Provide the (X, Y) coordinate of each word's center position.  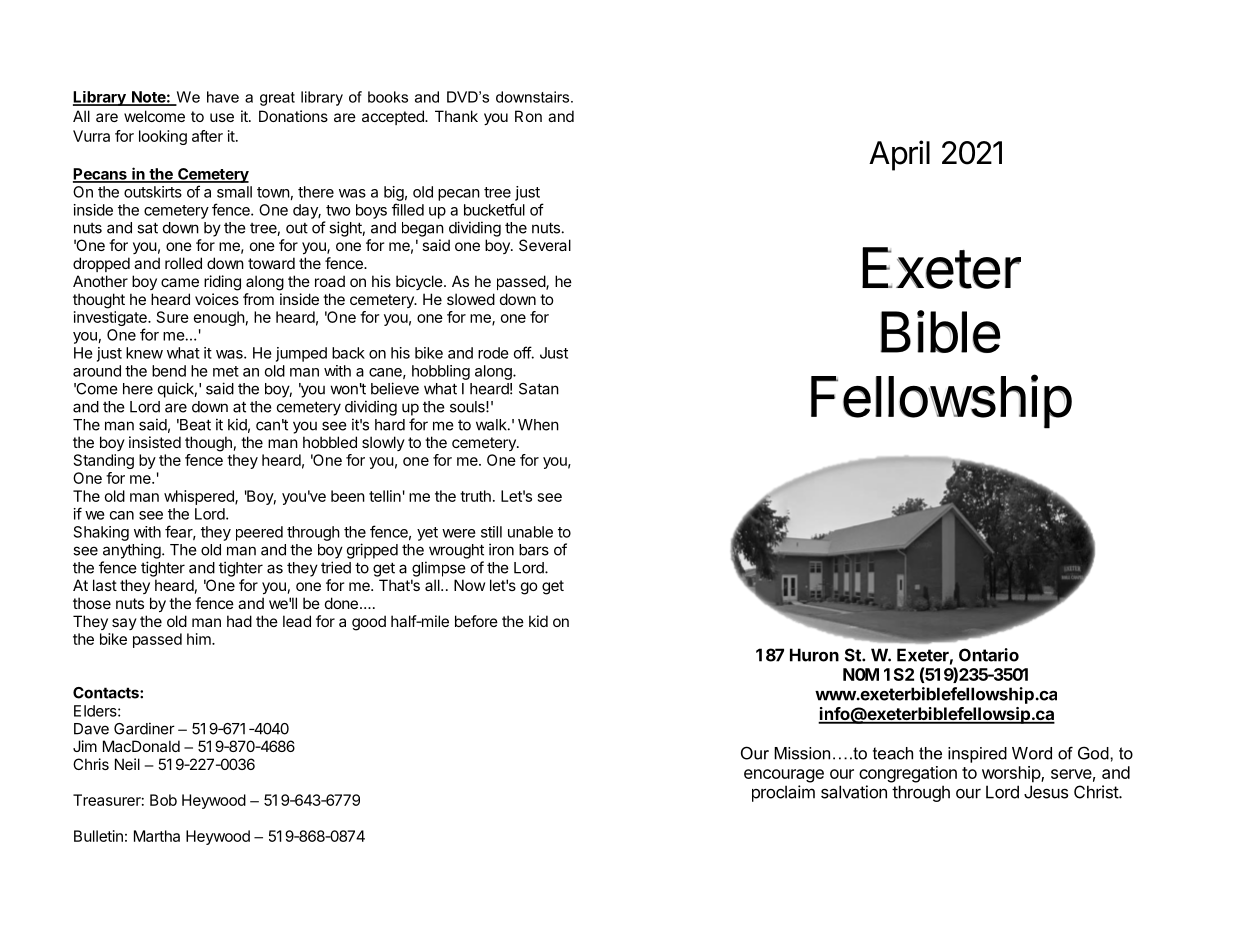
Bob (163, 800)
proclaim (783, 793)
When (538, 425)
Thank (456, 116)
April (899, 155)
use (222, 117)
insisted (155, 442)
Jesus (1046, 792)
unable (530, 532)
